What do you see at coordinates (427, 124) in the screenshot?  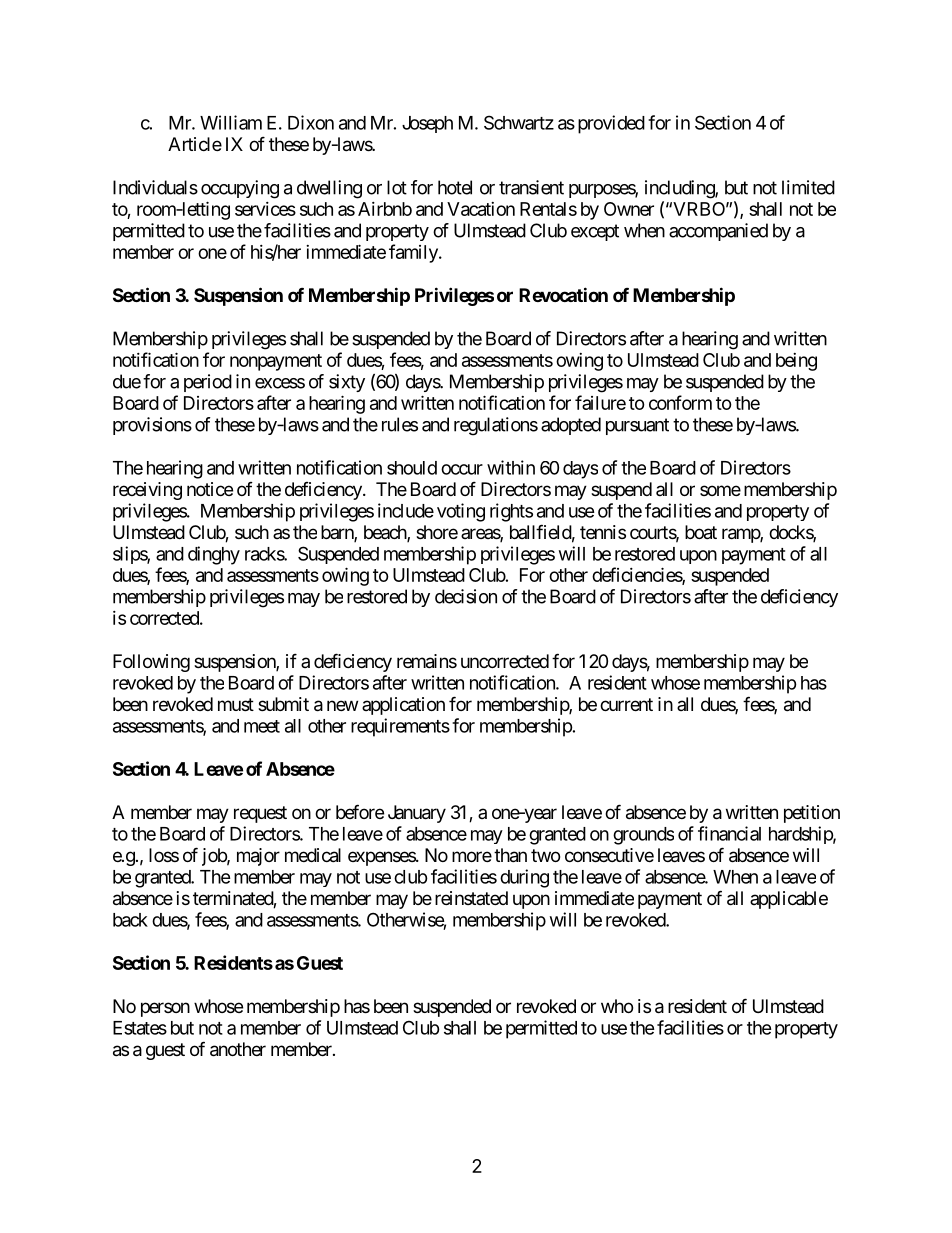 I see `Joseph` at bounding box center [427, 124].
